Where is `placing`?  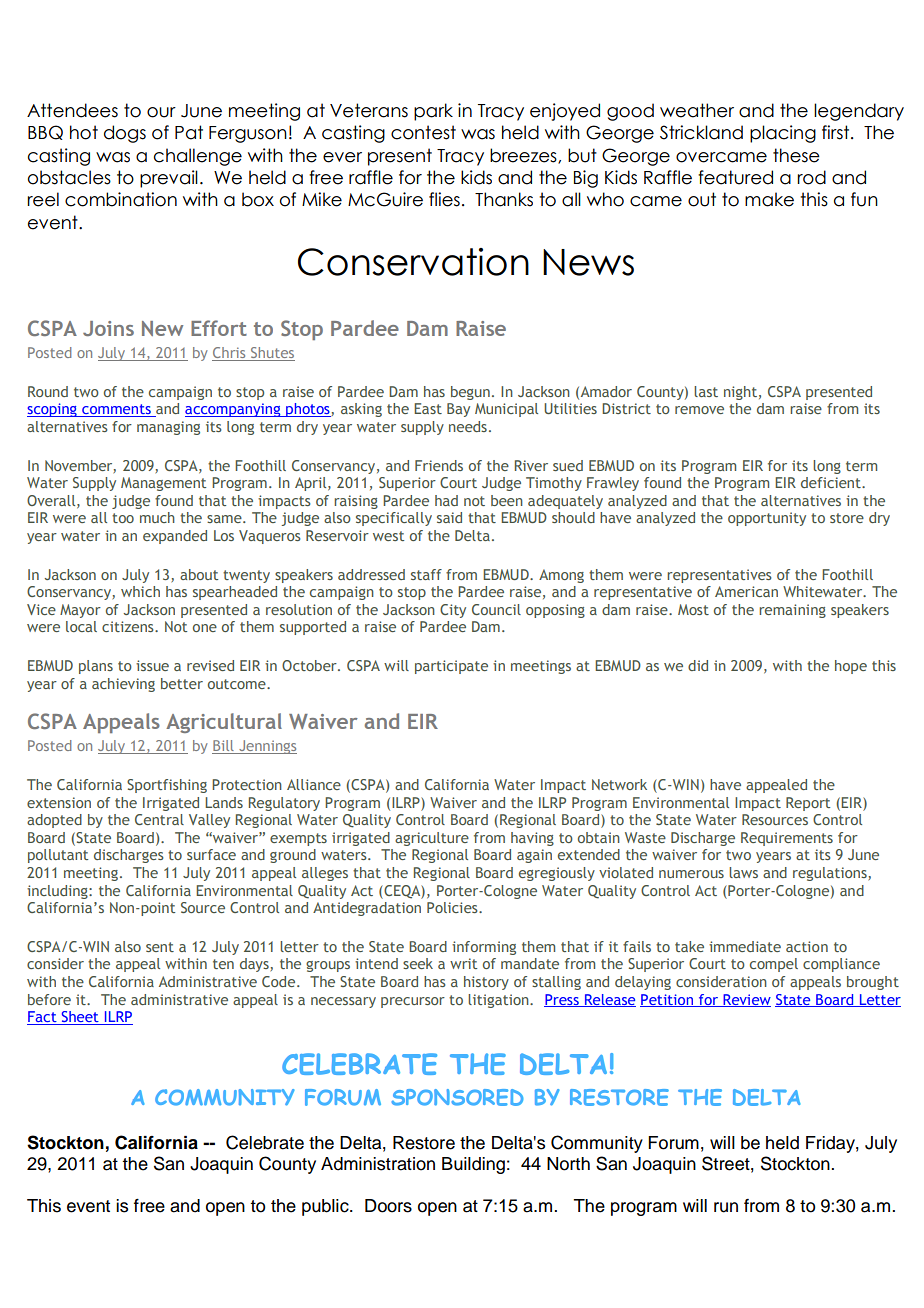
placing is located at coordinates (783, 134).
